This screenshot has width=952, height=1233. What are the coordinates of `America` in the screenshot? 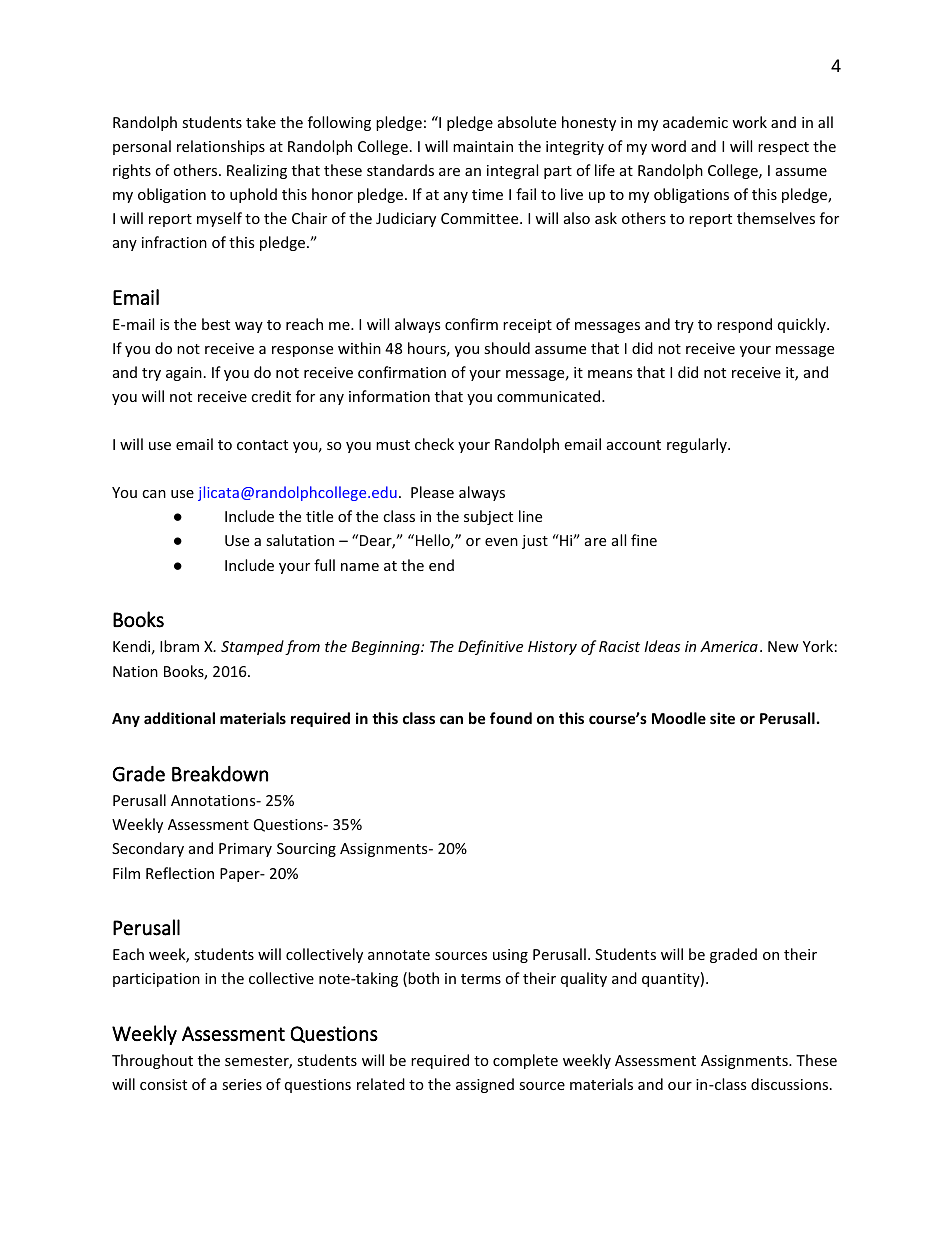 It's located at (729, 646).
